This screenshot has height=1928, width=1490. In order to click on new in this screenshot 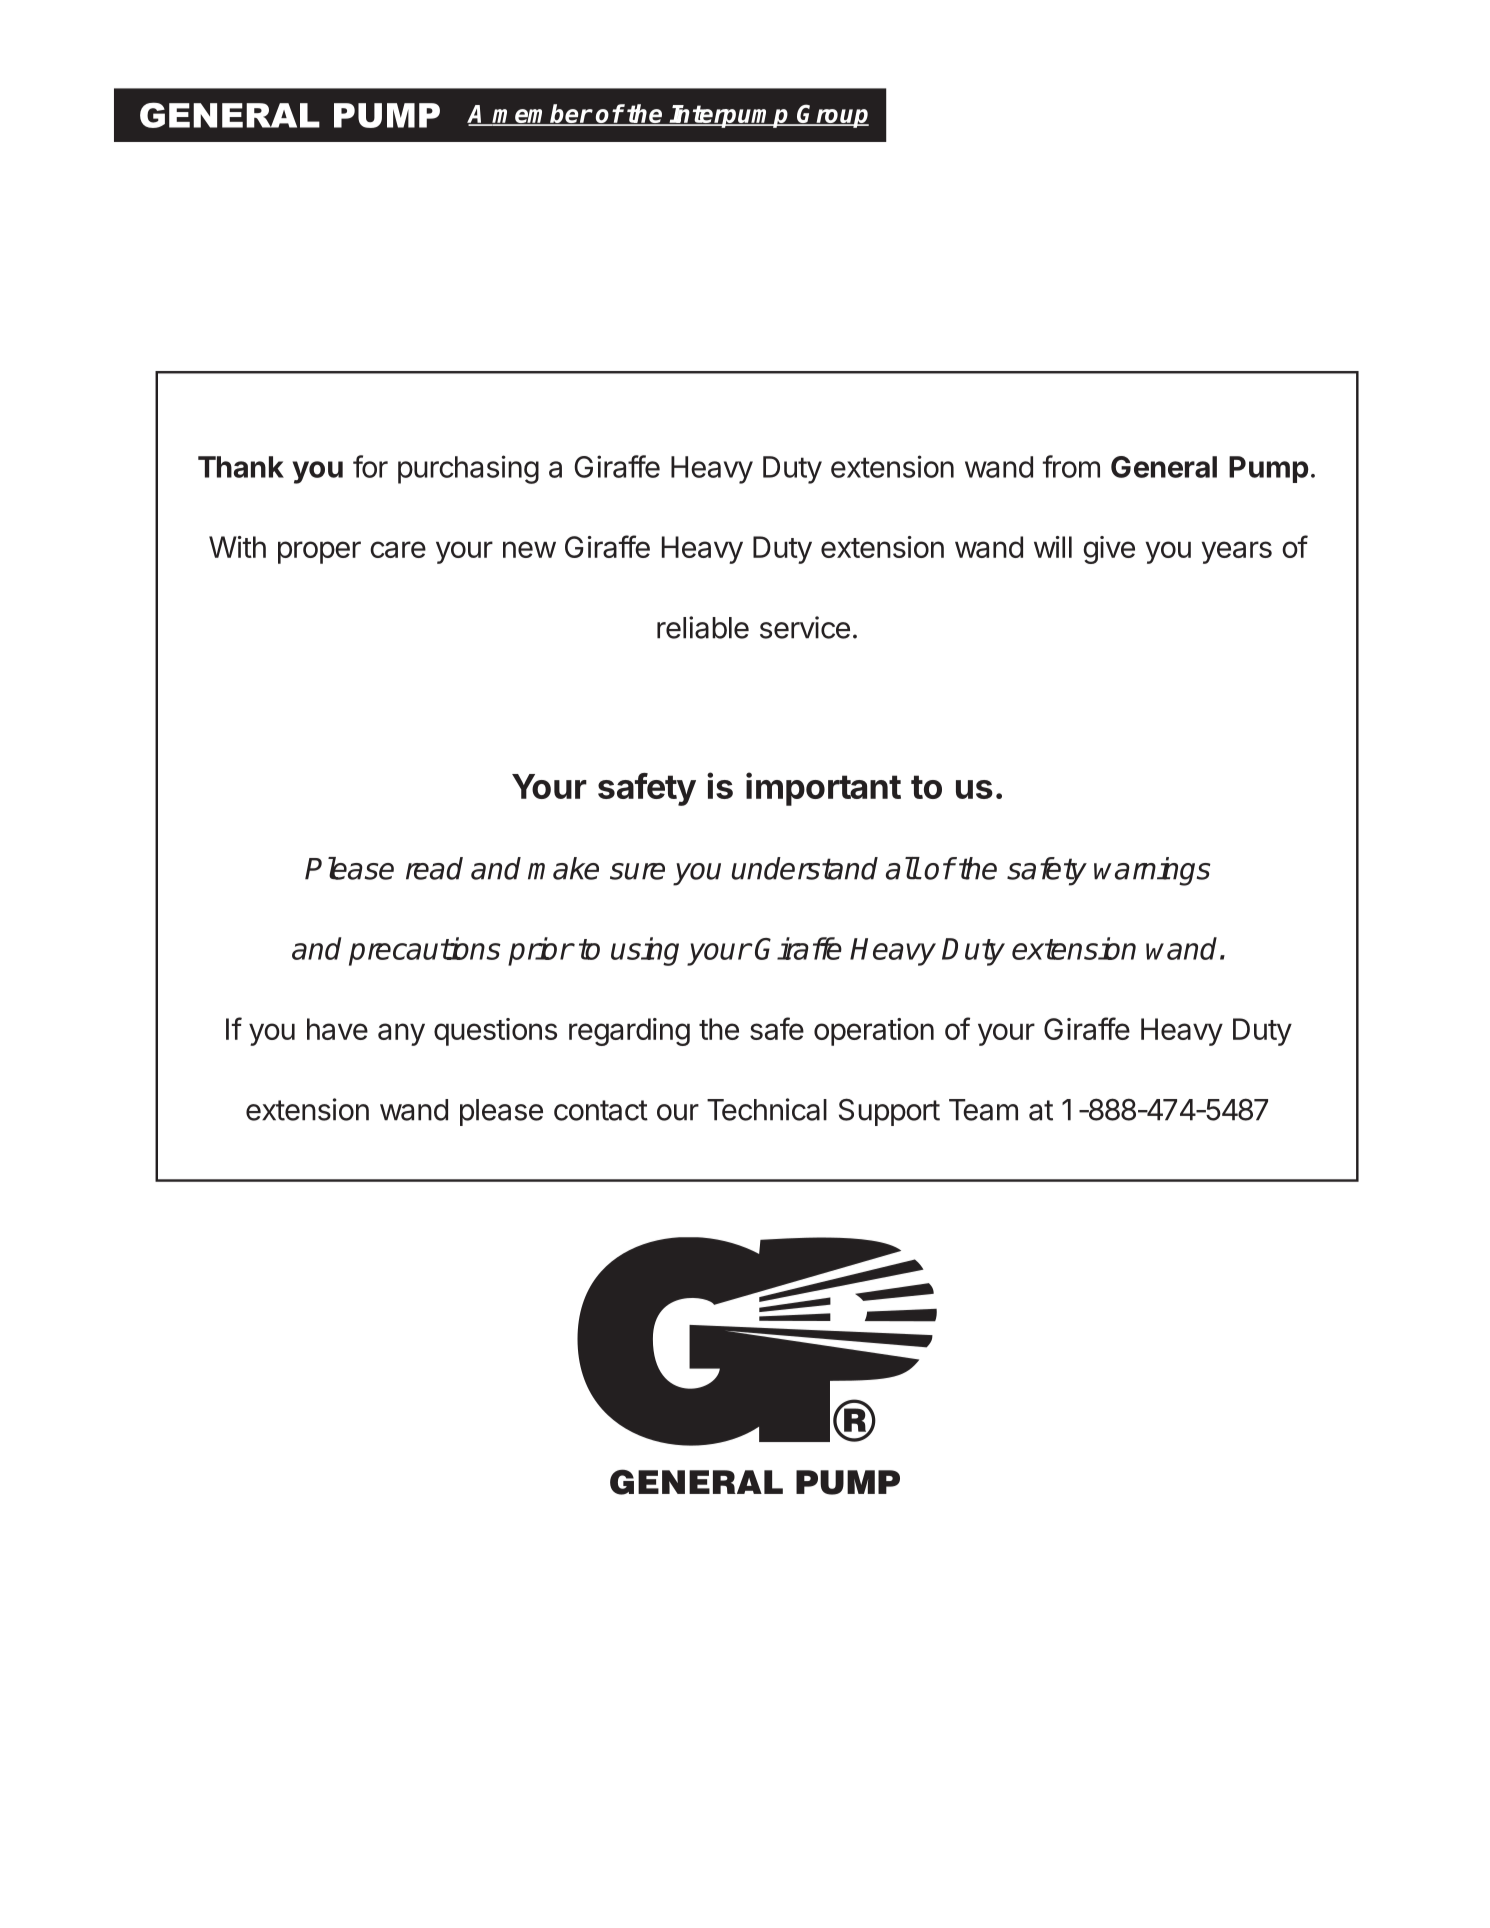, I will do `click(529, 549)`.
